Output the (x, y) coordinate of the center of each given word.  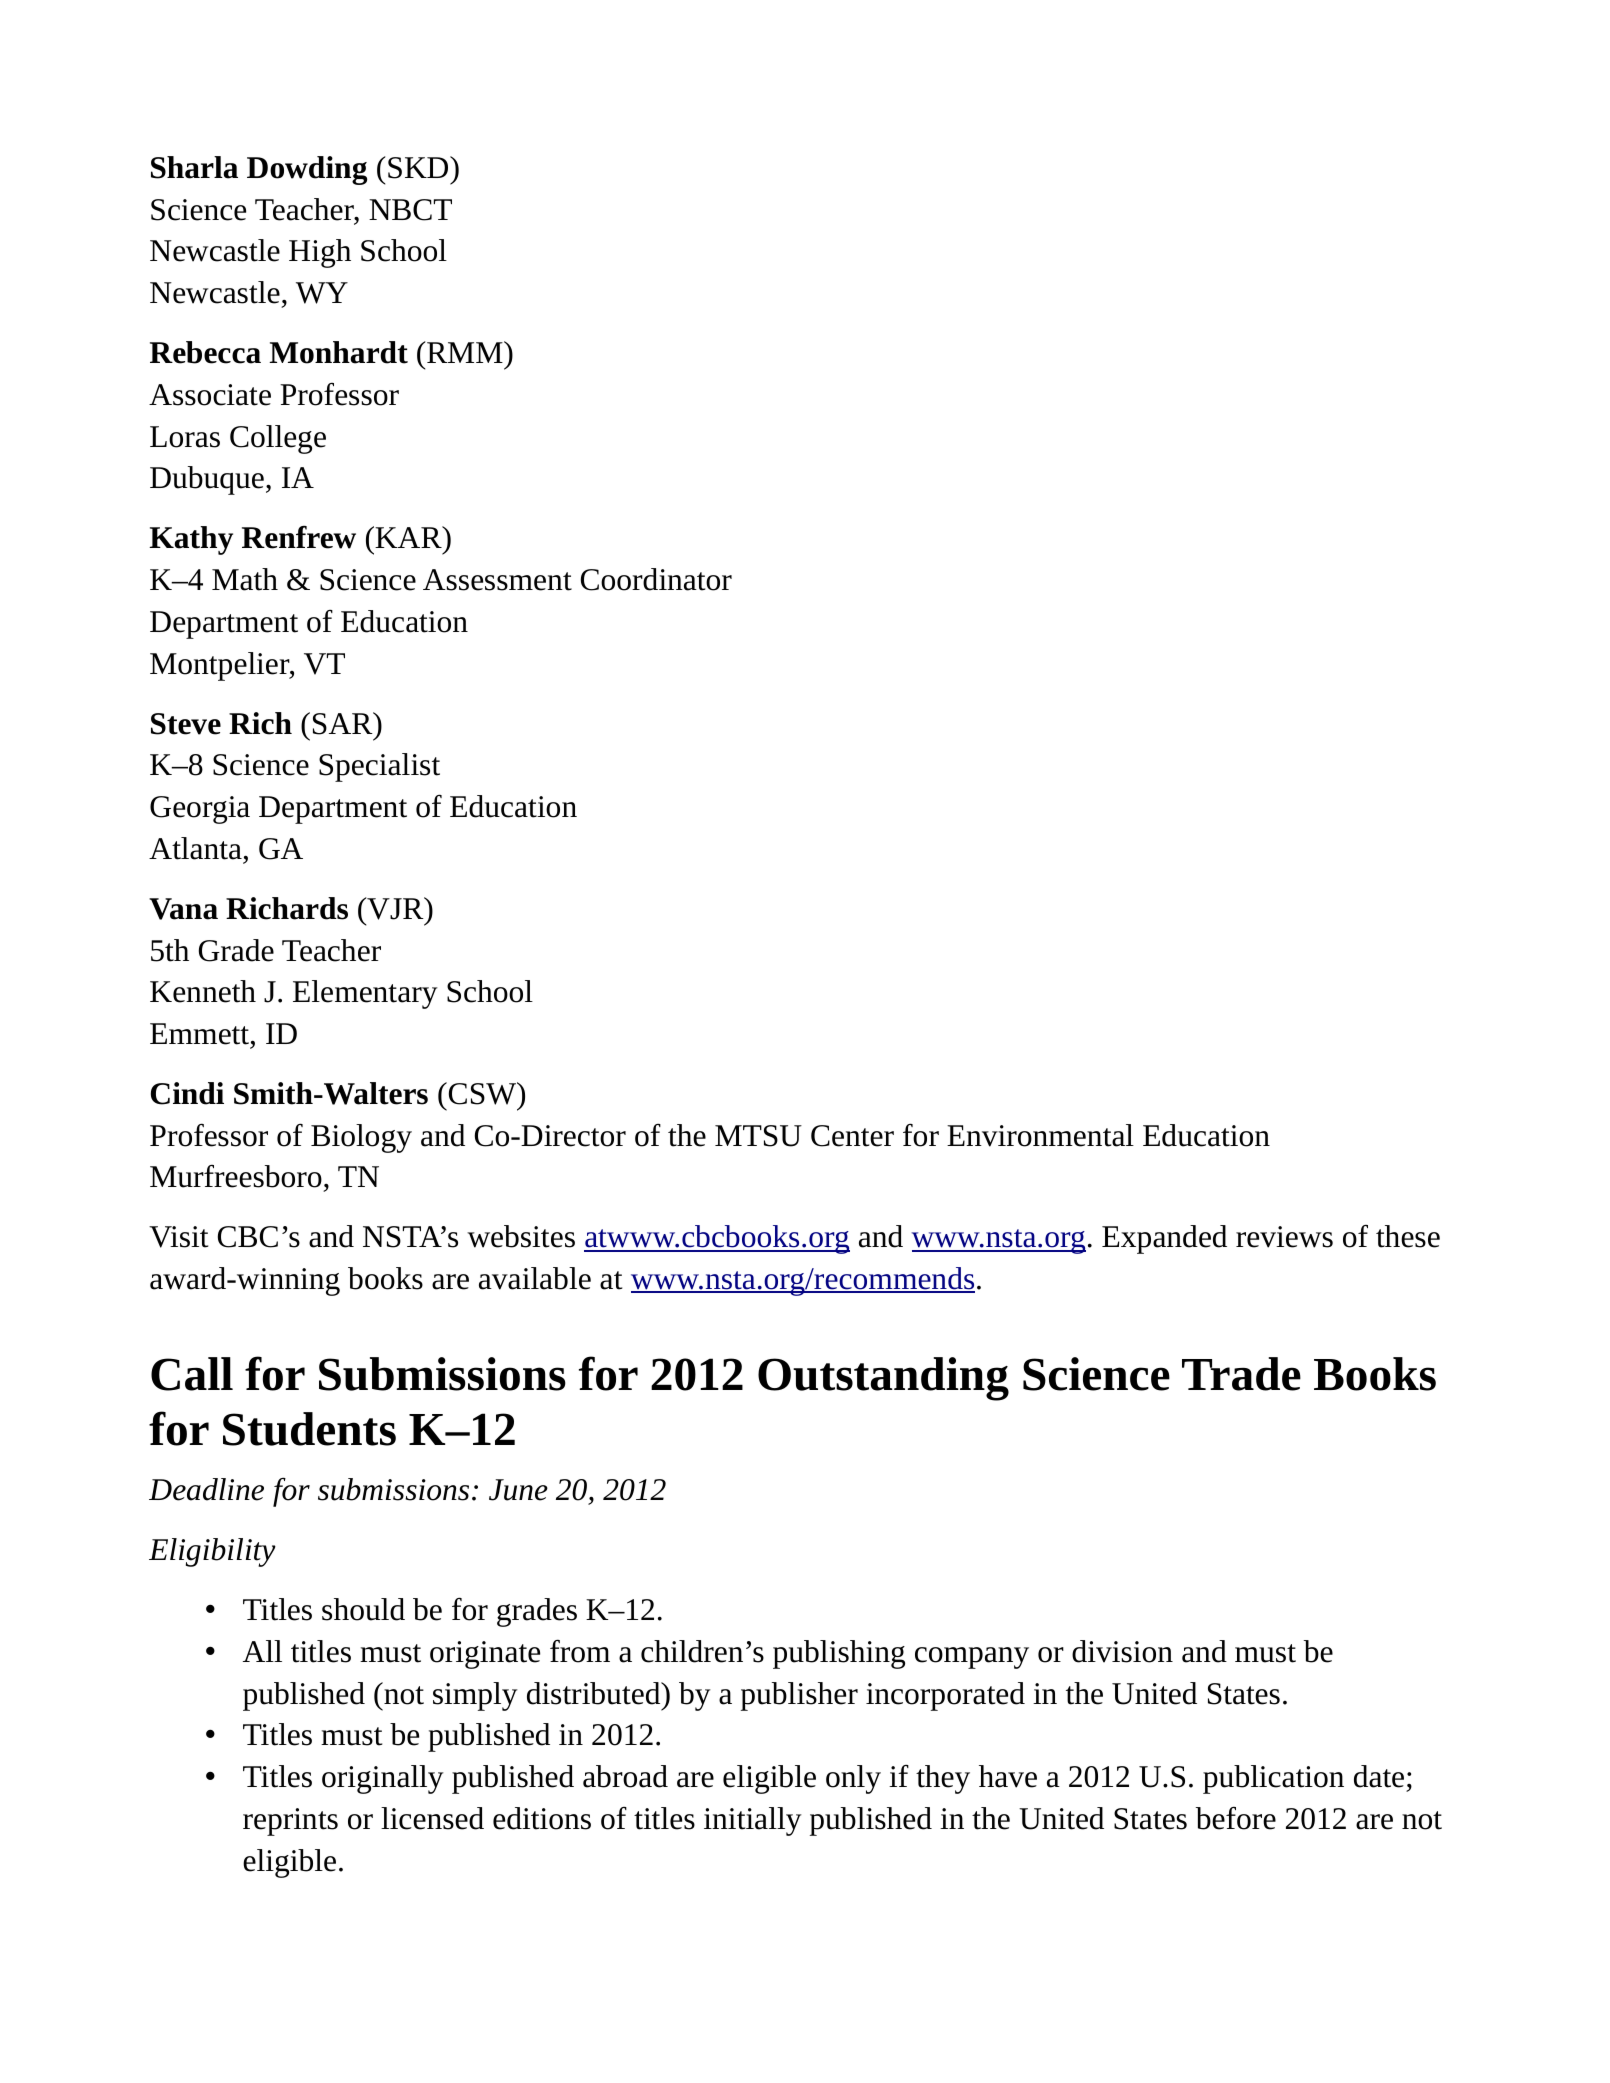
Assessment (497, 580)
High (320, 253)
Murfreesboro (236, 1176)
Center (852, 1136)
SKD (419, 167)
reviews (1284, 1237)
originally (383, 1779)
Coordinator (656, 579)
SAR (344, 723)
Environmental (1040, 1135)
